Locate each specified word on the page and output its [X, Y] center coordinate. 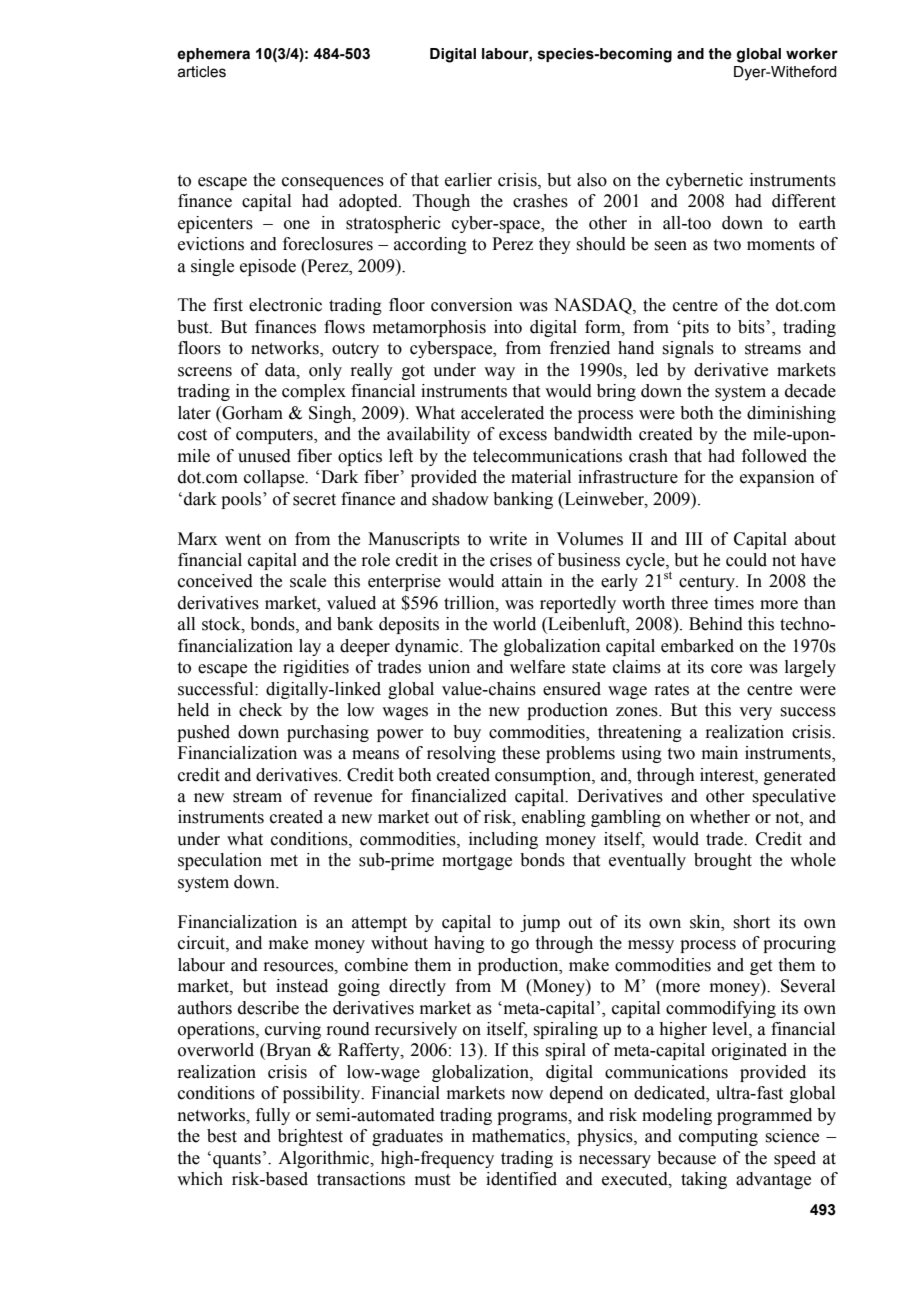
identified [521, 1179]
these [521, 753]
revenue [343, 798]
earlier [468, 180]
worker [812, 54]
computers [275, 436]
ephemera [213, 55]
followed [774, 456]
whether [720, 817]
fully [273, 1116]
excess [523, 436]
